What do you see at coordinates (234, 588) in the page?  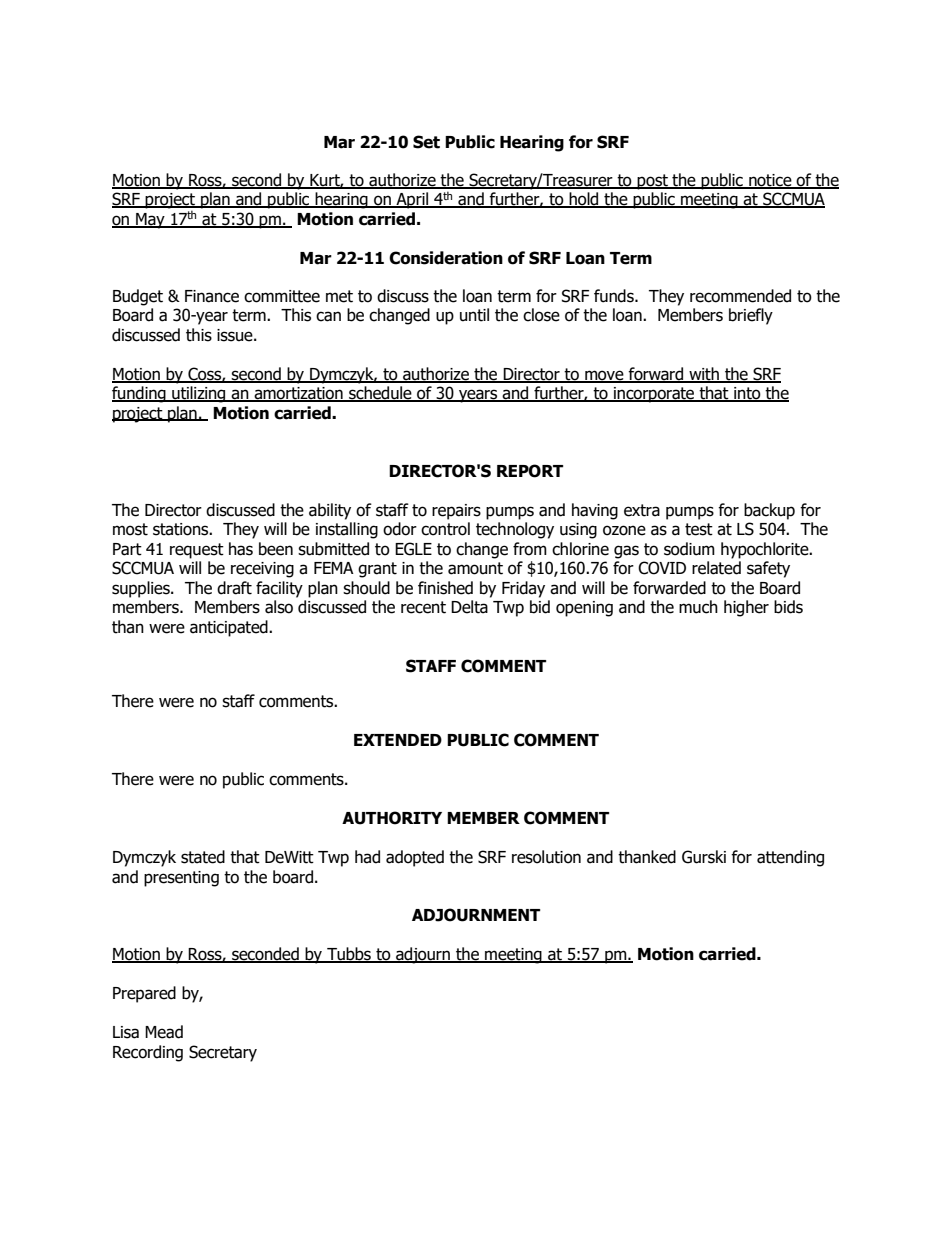 I see `draft` at bounding box center [234, 588].
